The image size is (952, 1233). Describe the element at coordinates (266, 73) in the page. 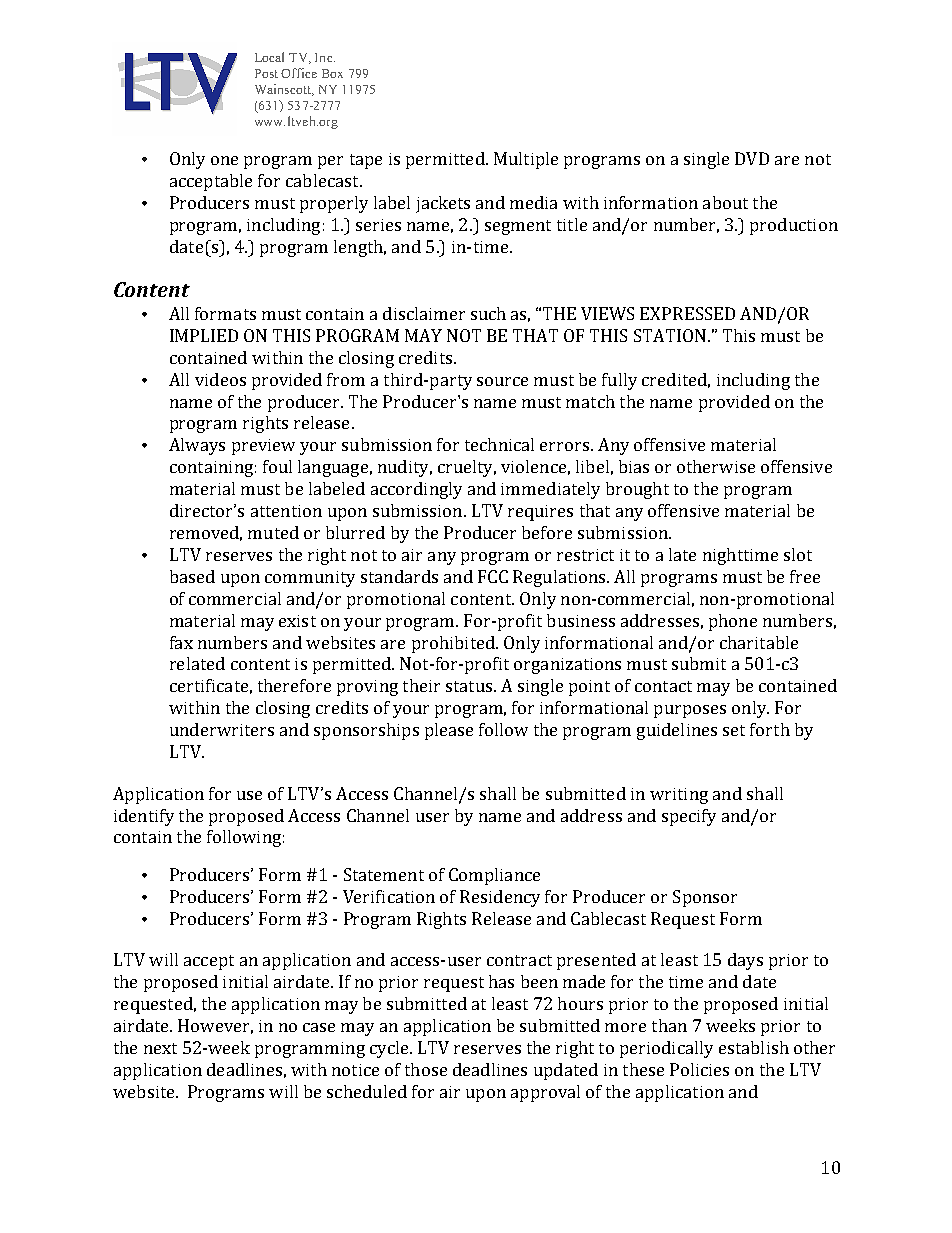

I see `Post` at that location.
